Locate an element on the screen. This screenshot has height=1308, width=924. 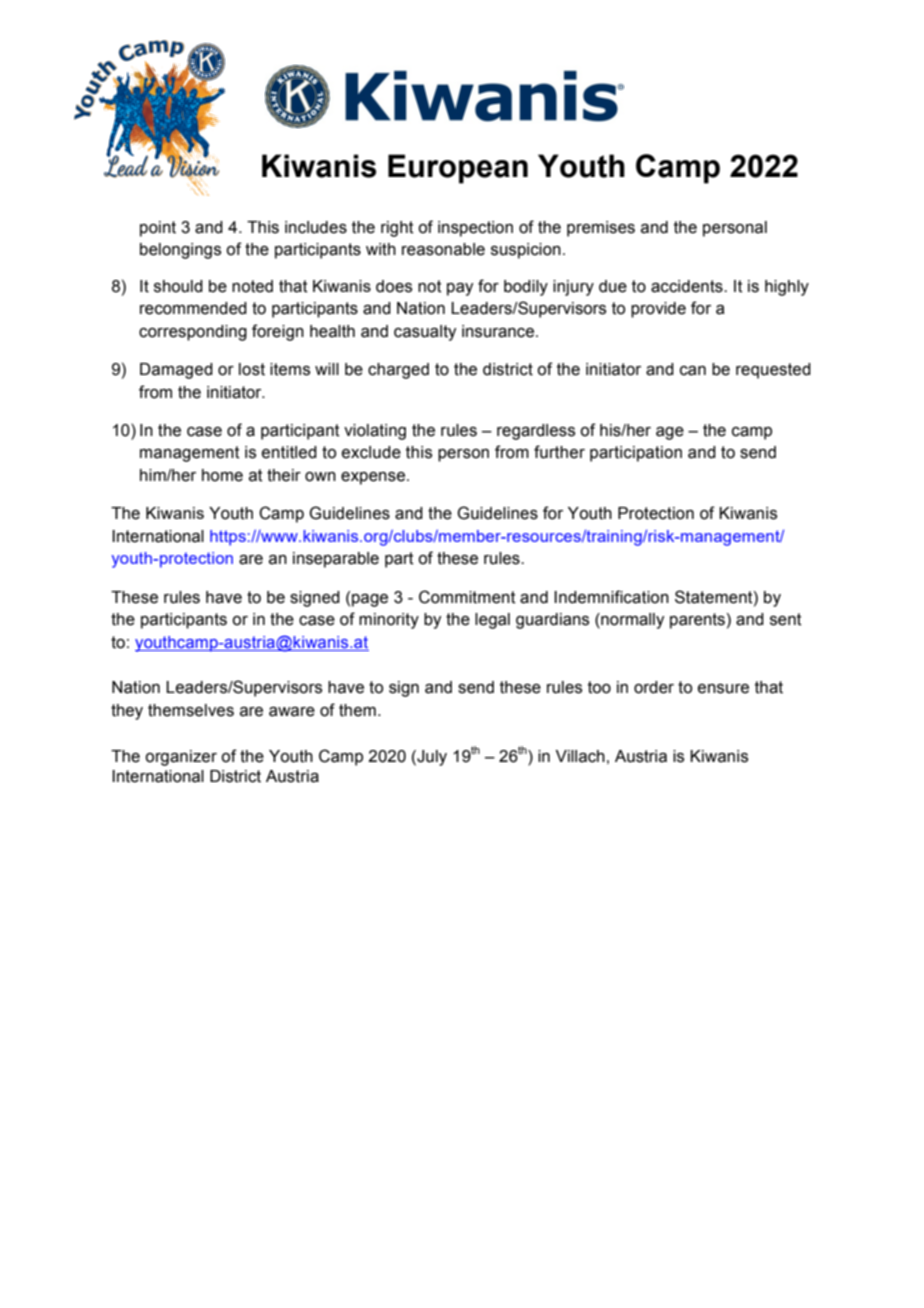
organizer is located at coordinates (181, 758).
